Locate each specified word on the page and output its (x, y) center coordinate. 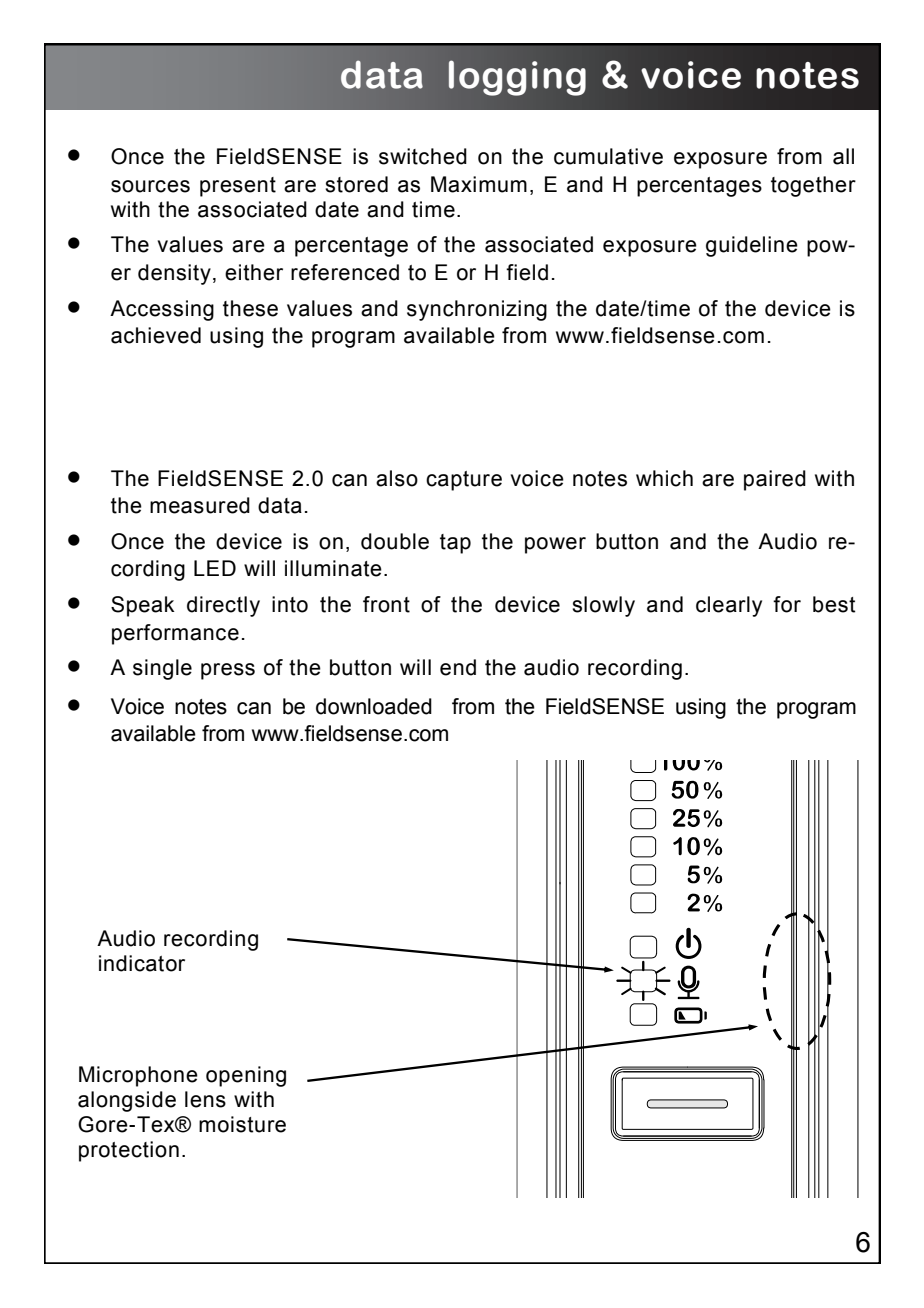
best (834, 604)
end (458, 667)
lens (205, 1099)
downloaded (374, 706)
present (238, 187)
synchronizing (477, 310)
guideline (752, 246)
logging (517, 78)
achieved (156, 335)
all (843, 156)
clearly (729, 606)
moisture (242, 1124)
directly (223, 606)
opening (246, 1076)
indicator (142, 963)
